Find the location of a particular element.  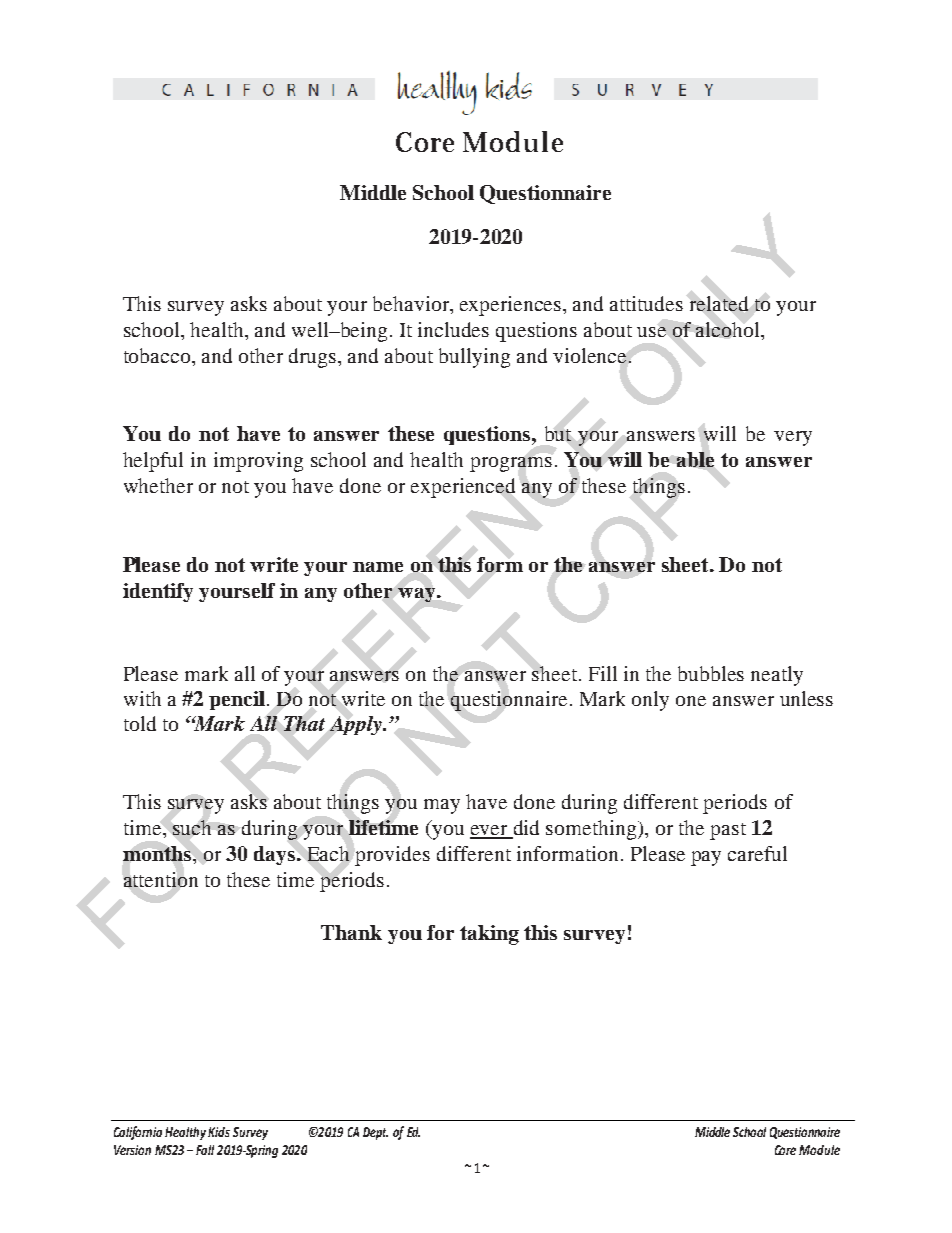

Kids is located at coordinates (219, 1132).
